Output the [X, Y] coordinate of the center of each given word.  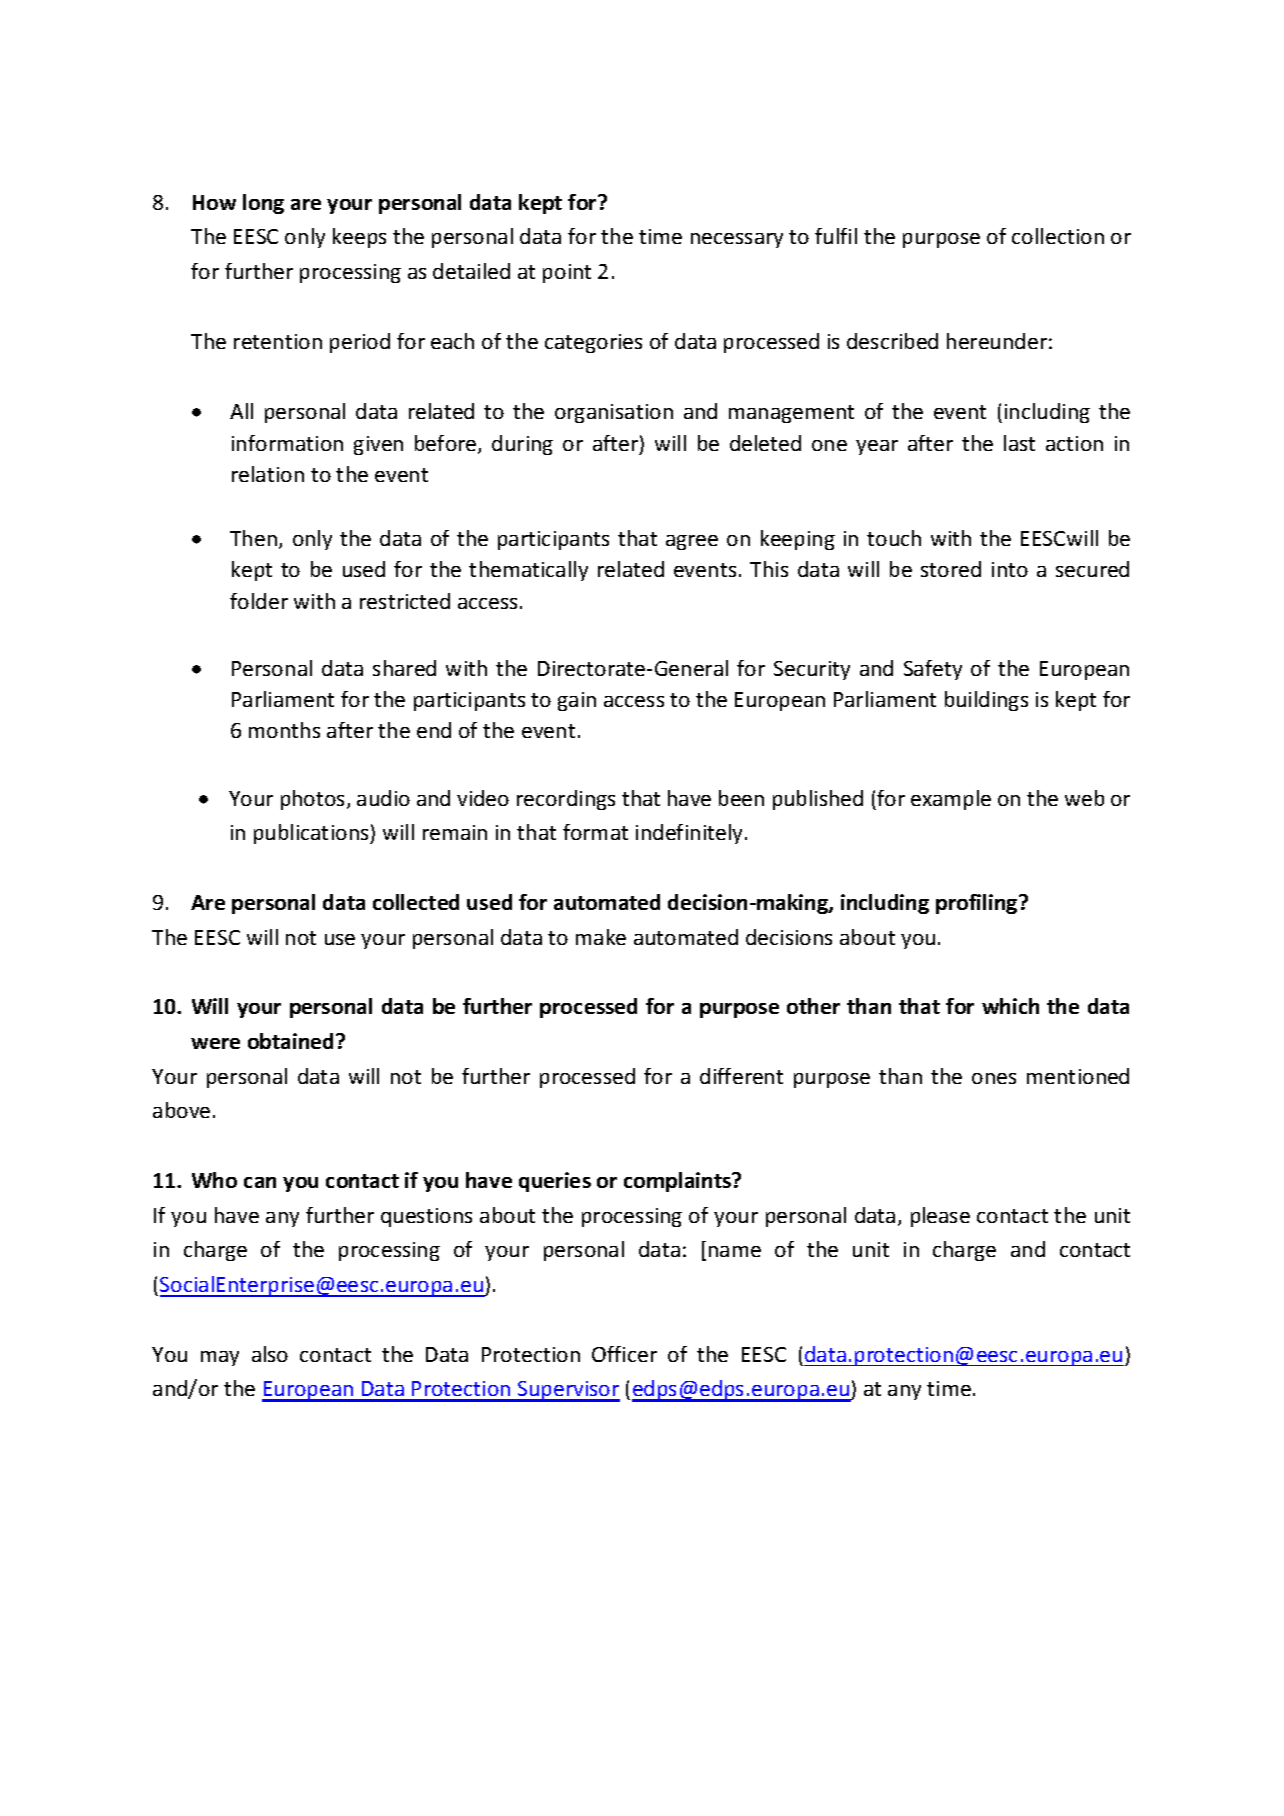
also [270, 1354]
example [951, 800]
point [567, 273]
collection [1058, 236]
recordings [566, 800]
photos [314, 800]
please [940, 1217]
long [263, 204]
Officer [624, 1354]
